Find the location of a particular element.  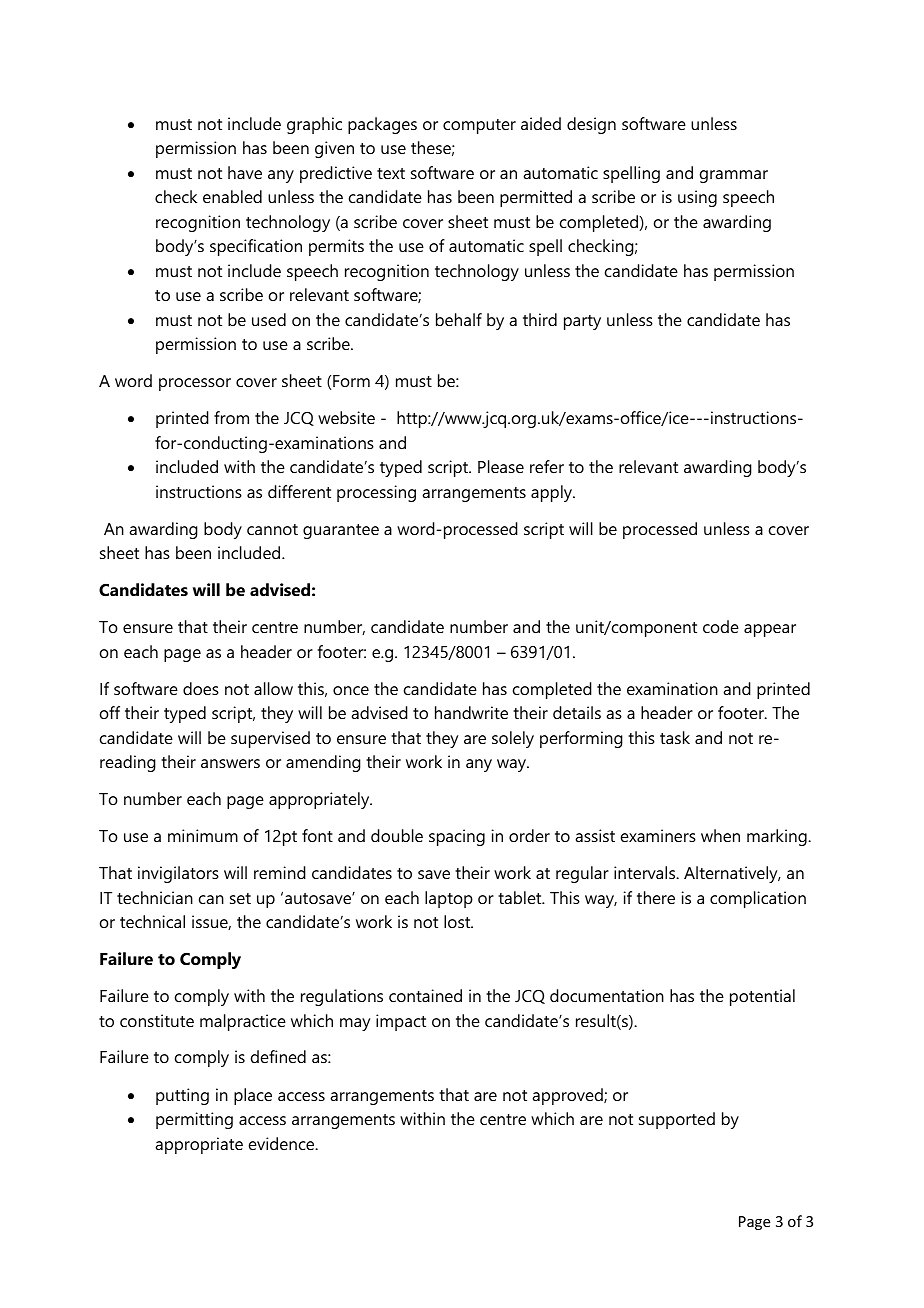

grammar is located at coordinates (734, 176).
